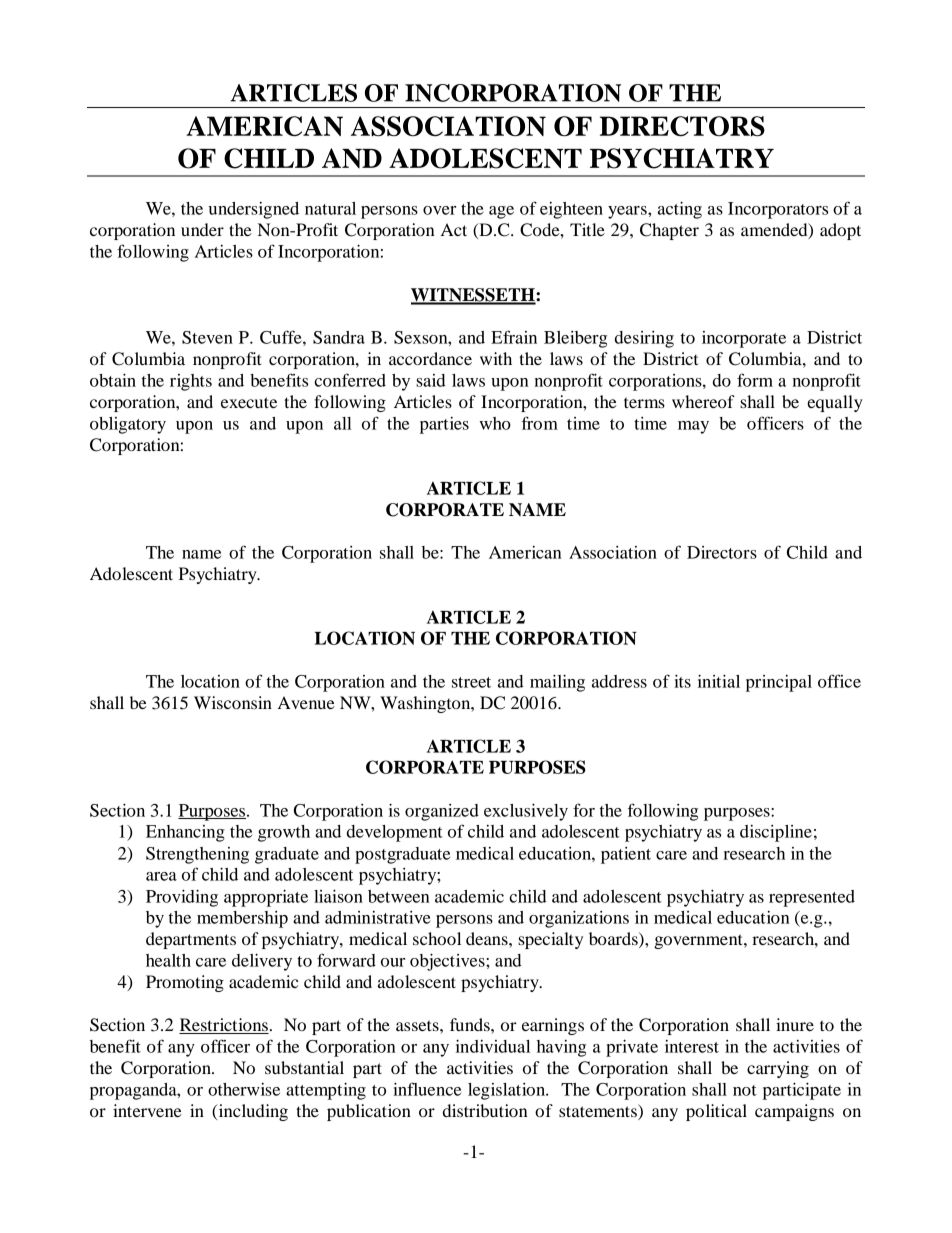 The image size is (952, 1233). I want to click on discipline, so click(776, 833).
